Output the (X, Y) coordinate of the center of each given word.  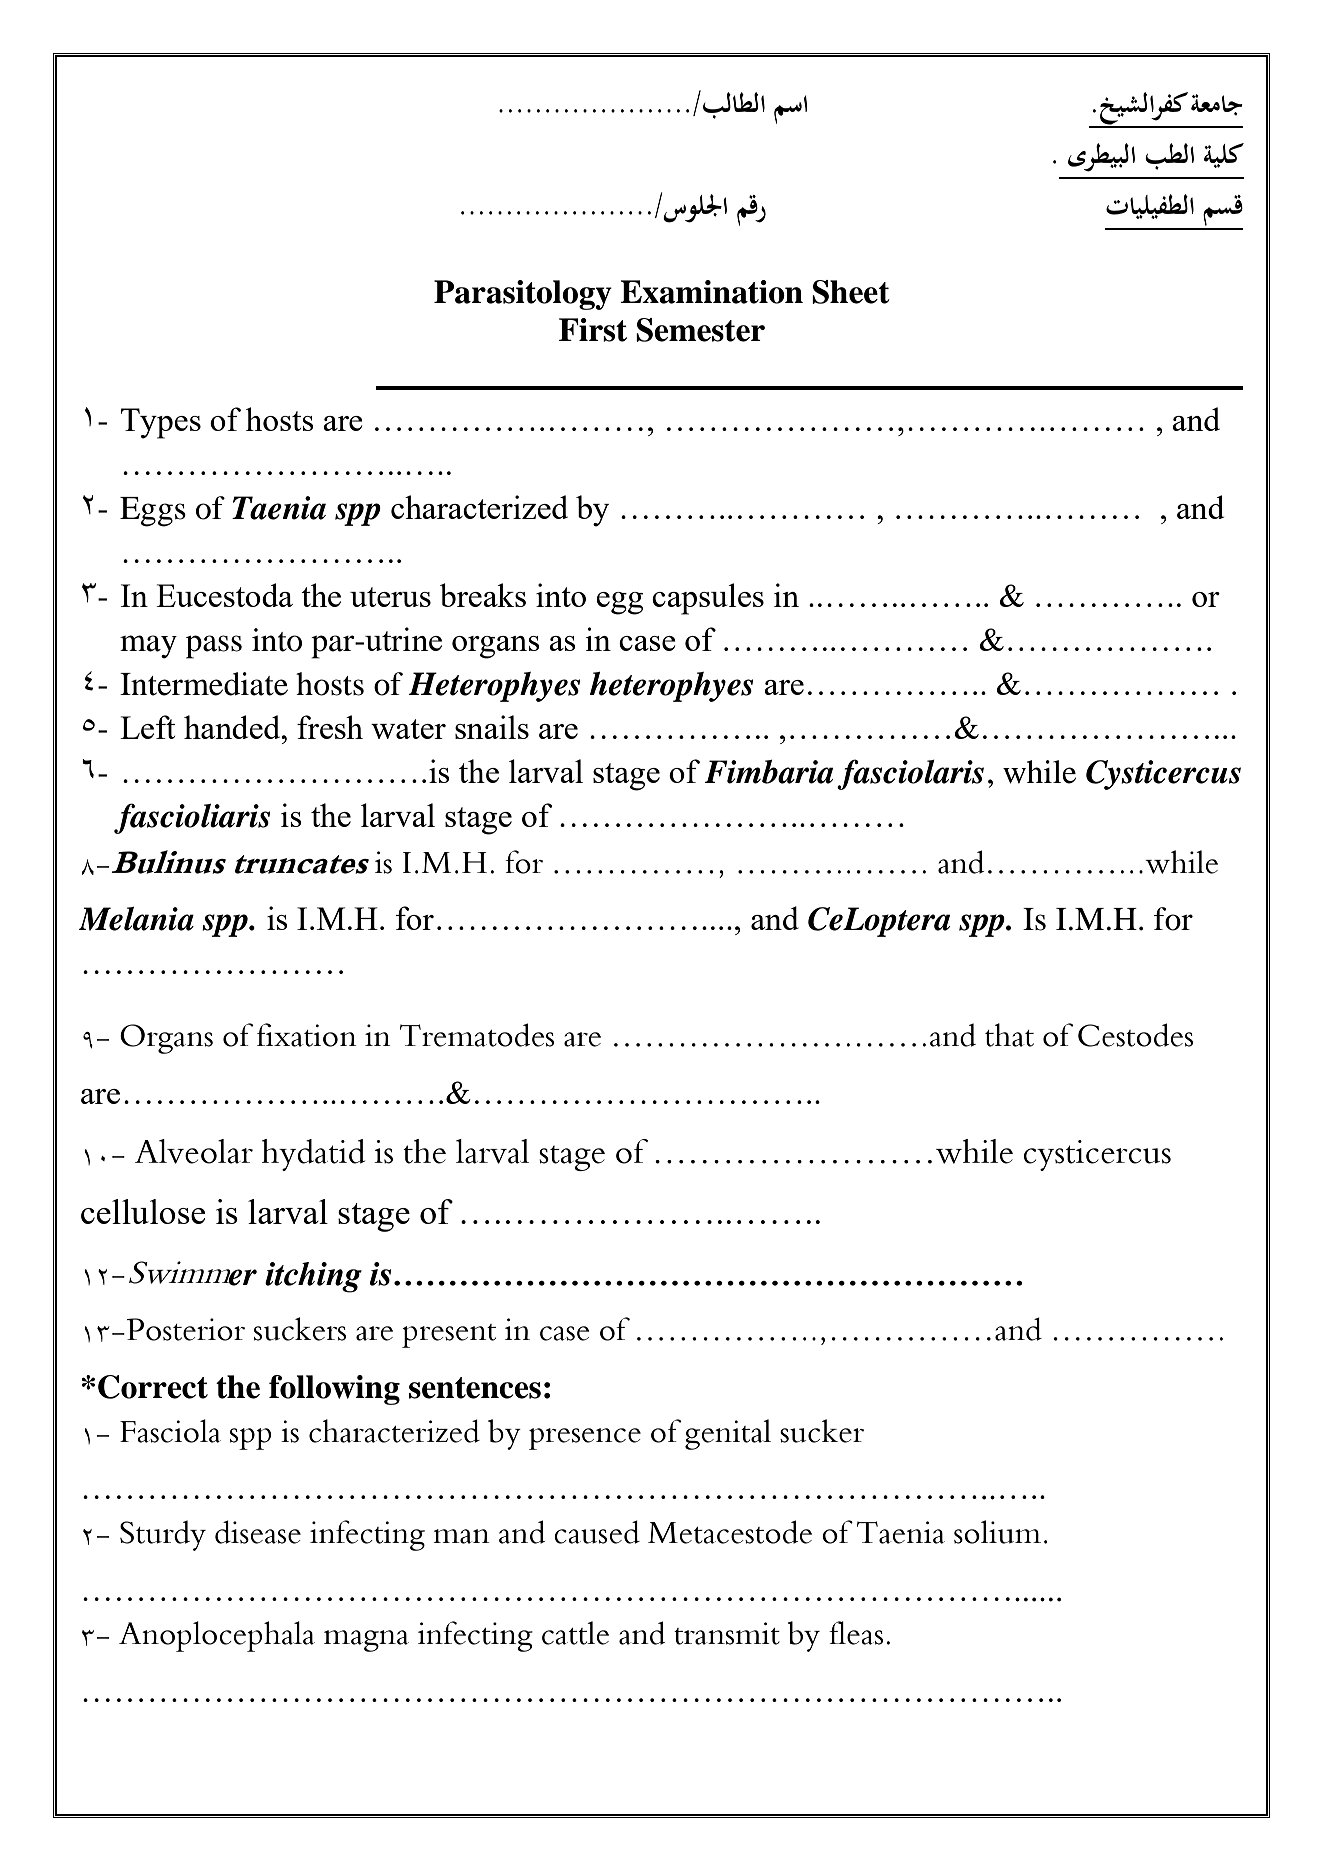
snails (492, 727)
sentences (475, 1388)
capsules (708, 599)
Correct (153, 1387)
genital (728, 1434)
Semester (700, 330)
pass (214, 647)
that (1009, 1035)
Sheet (850, 292)
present (449, 1336)
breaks (483, 595)
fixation (307, 1035)
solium (997, 1532)
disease (258, 1532)
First (593, 330)
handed (233, 727)
